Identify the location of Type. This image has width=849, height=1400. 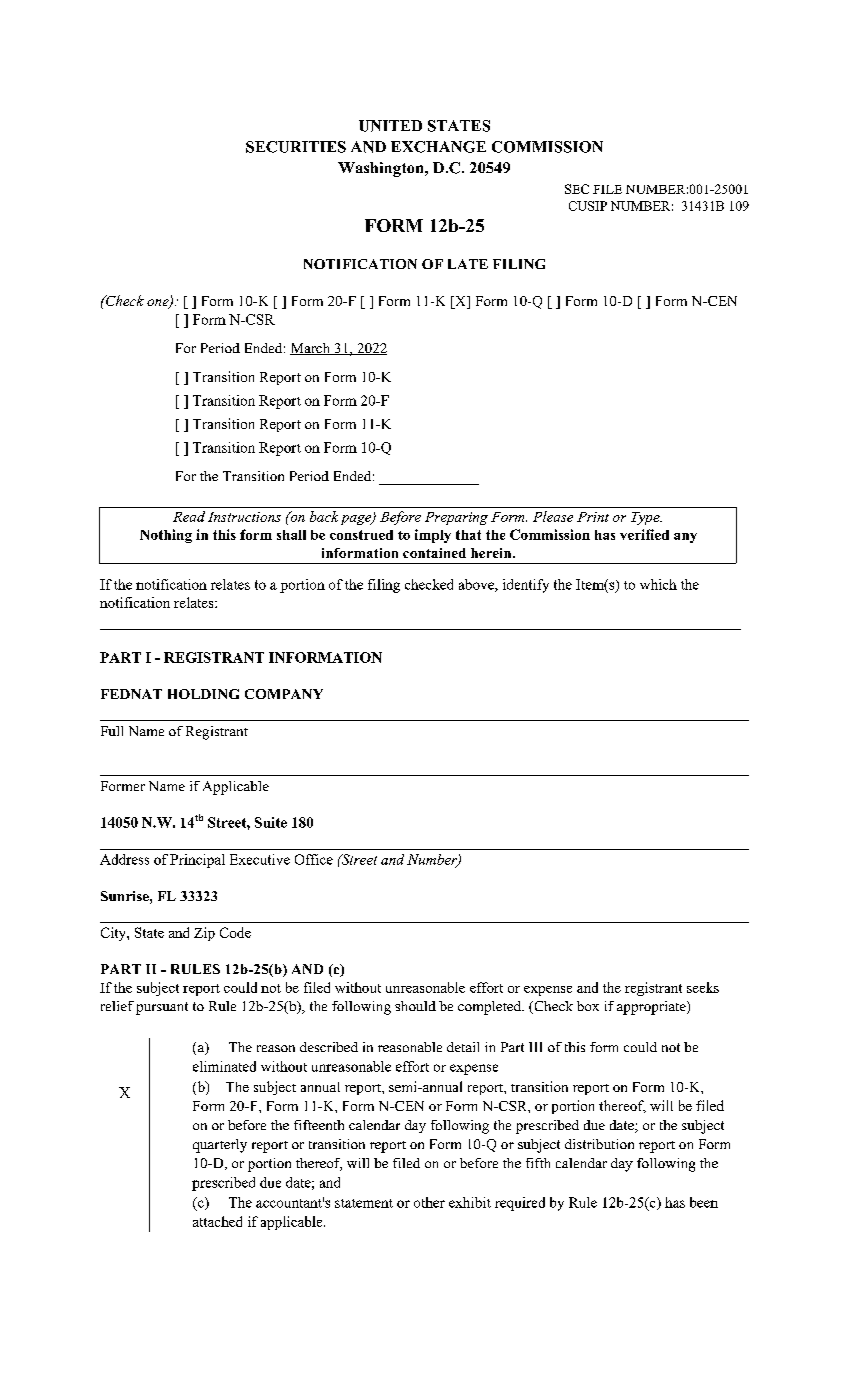
(646, 518).
